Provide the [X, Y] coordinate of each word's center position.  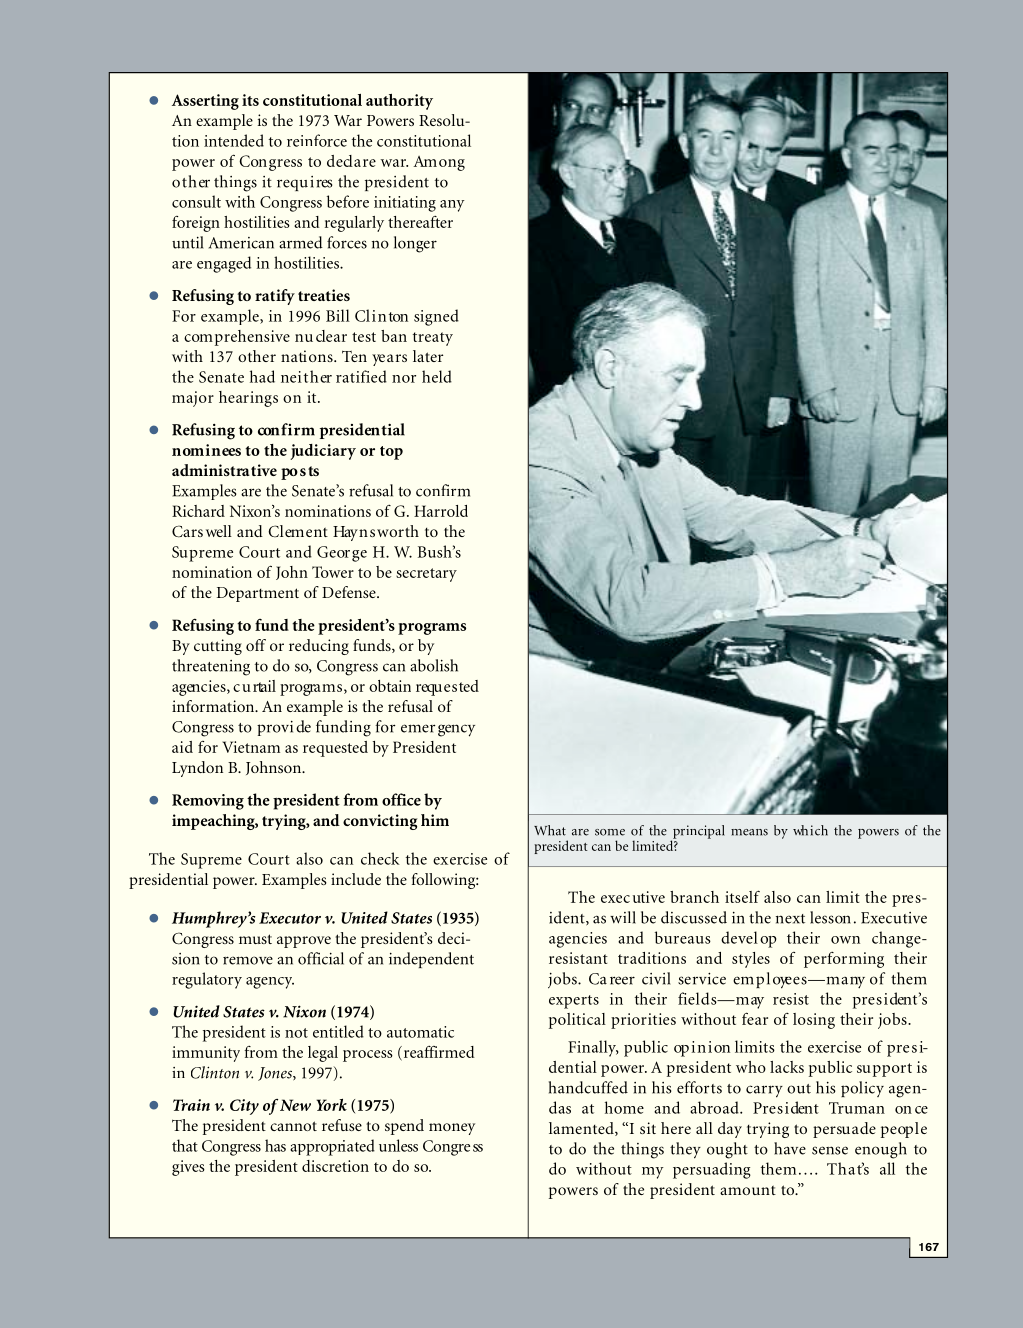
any [452, 206]
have [790, 1148]
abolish [434, 665]
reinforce [317, 140]
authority [399, 102]
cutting [218, 647]
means [749, 832]
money [452, 1129]
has [275, 1145]
